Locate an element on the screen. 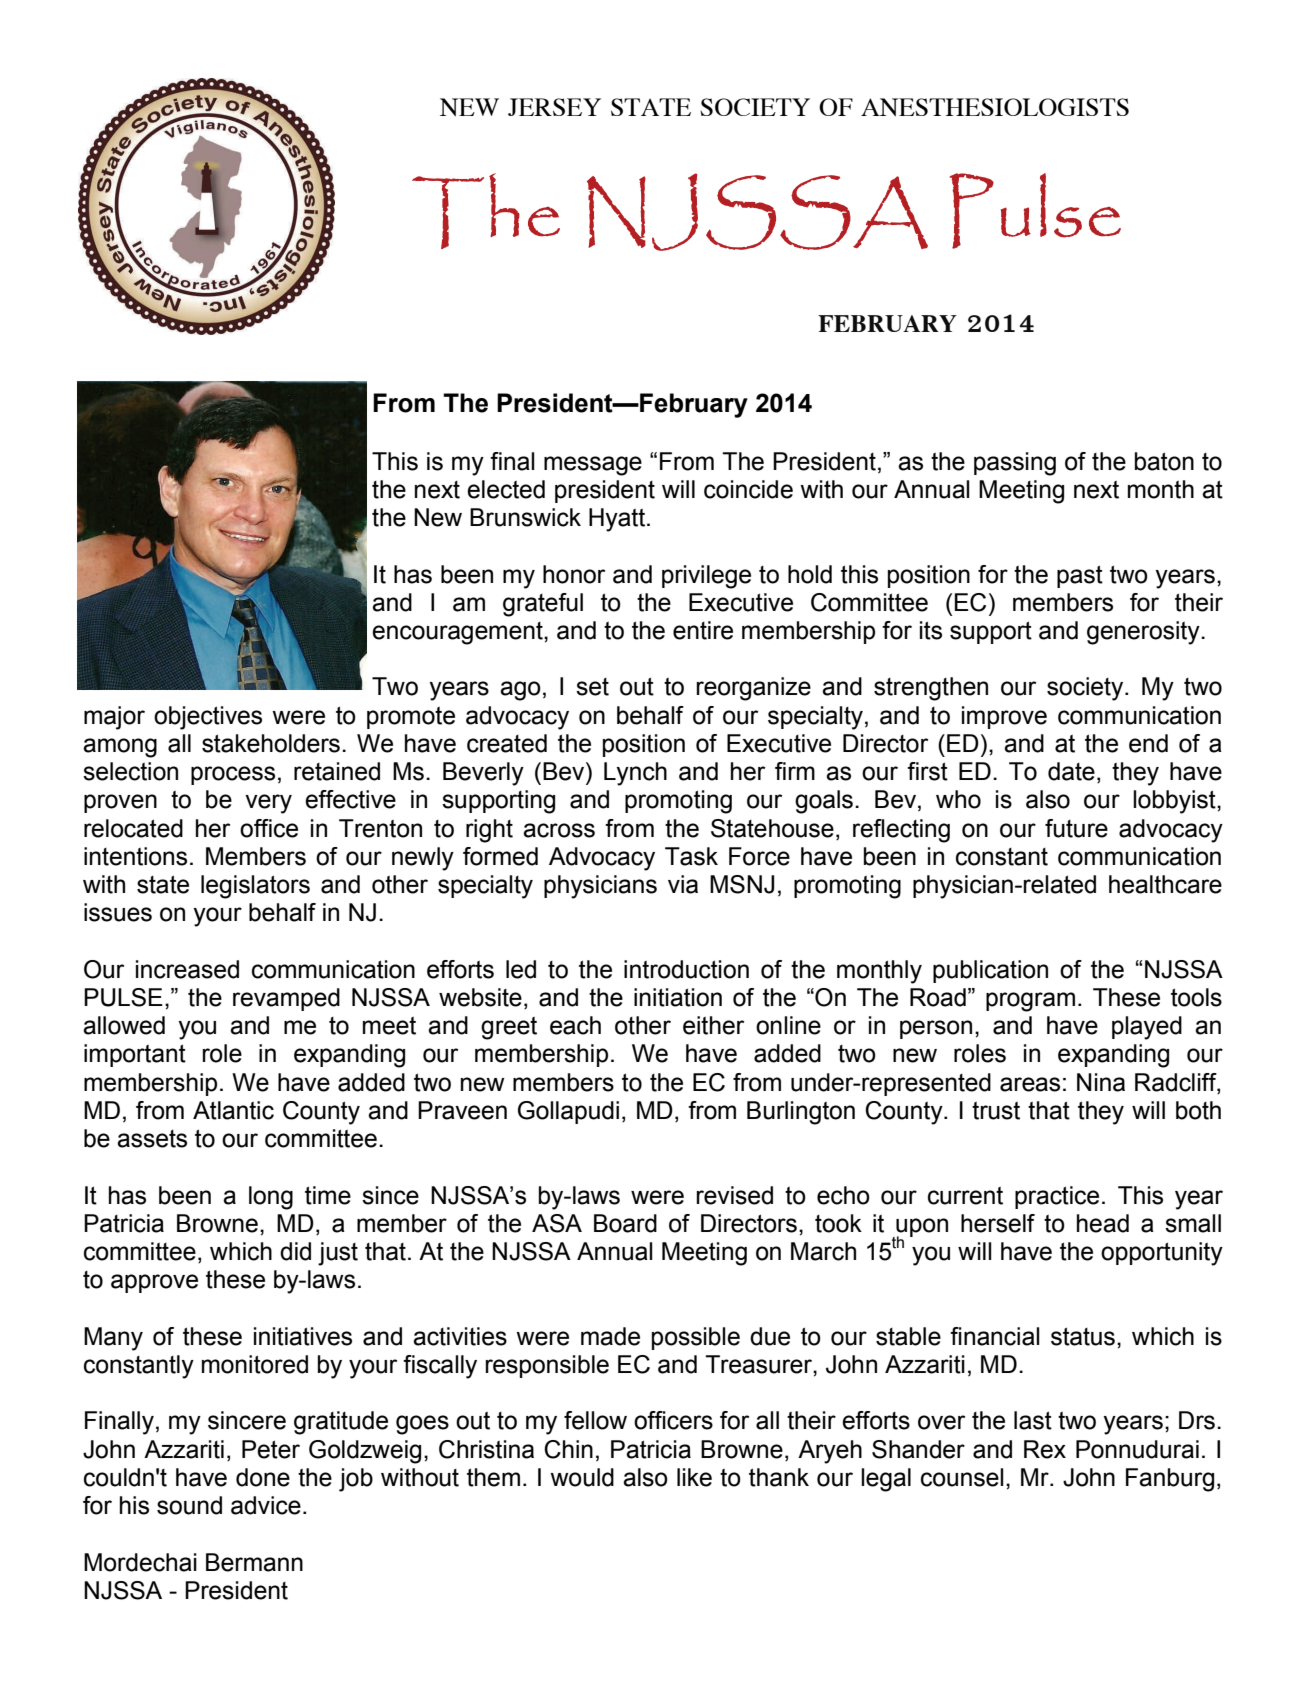  like is located at coordinates (694, 1477).
